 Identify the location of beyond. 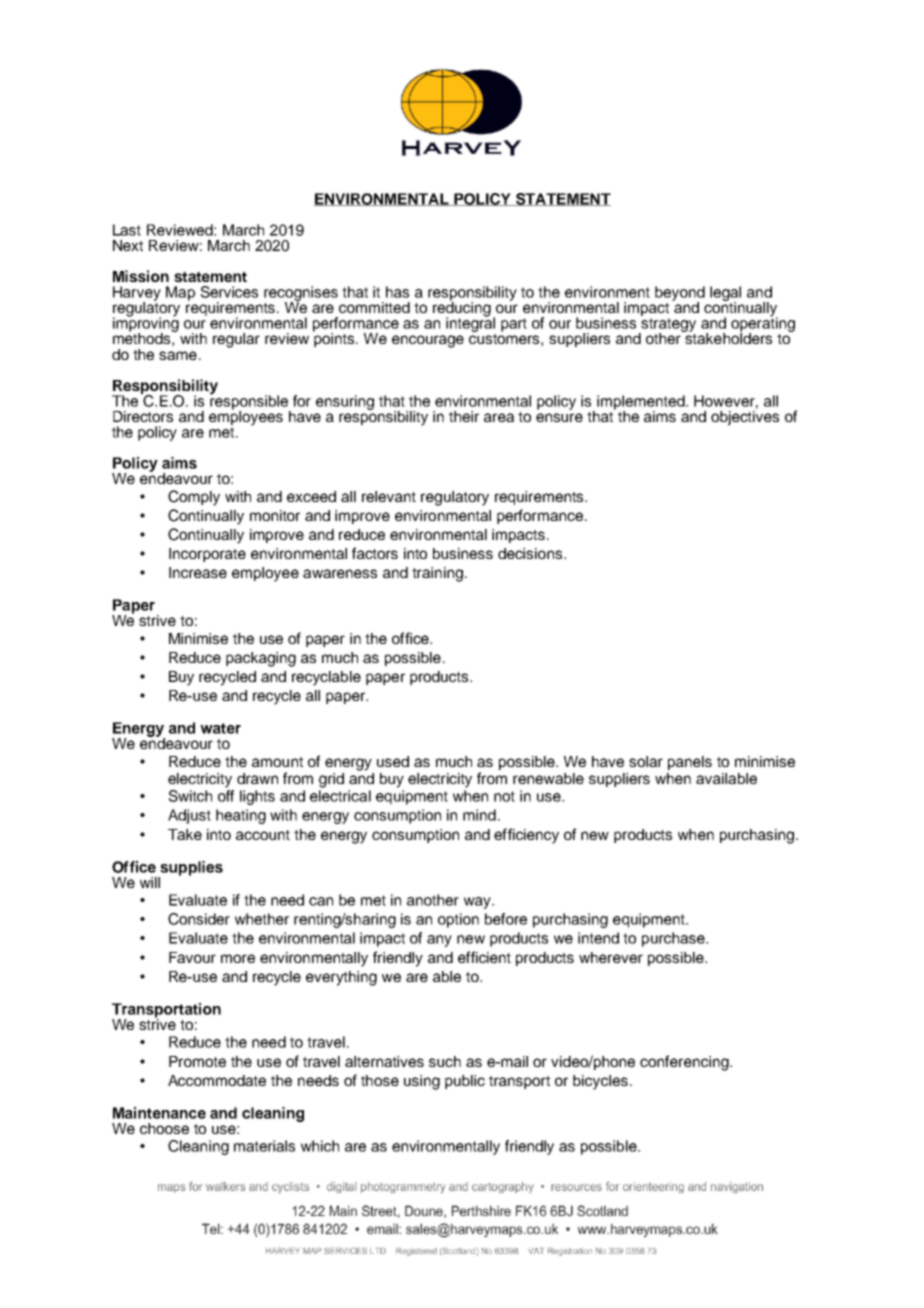
(680, 294).
